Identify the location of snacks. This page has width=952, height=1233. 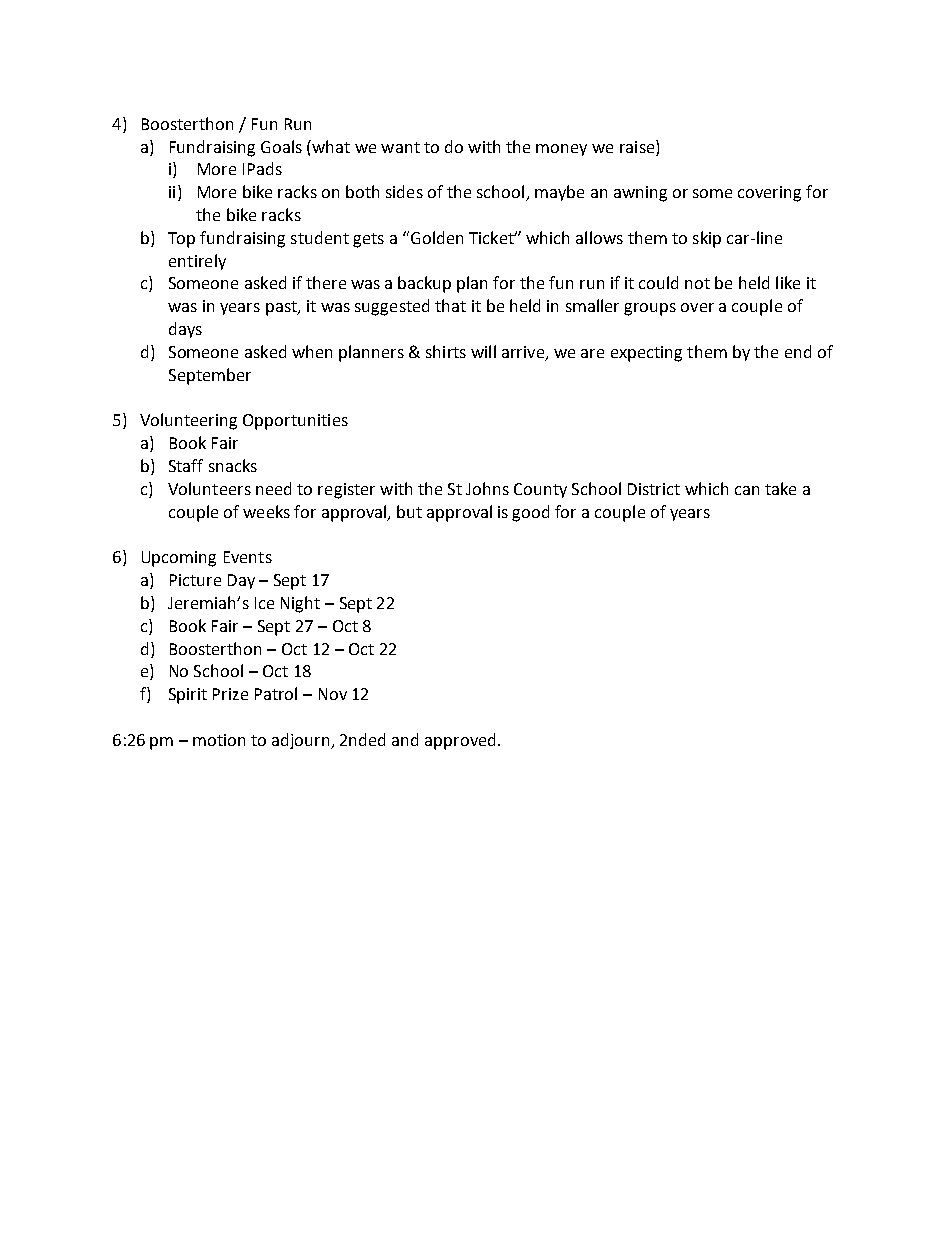
(233, 465).
